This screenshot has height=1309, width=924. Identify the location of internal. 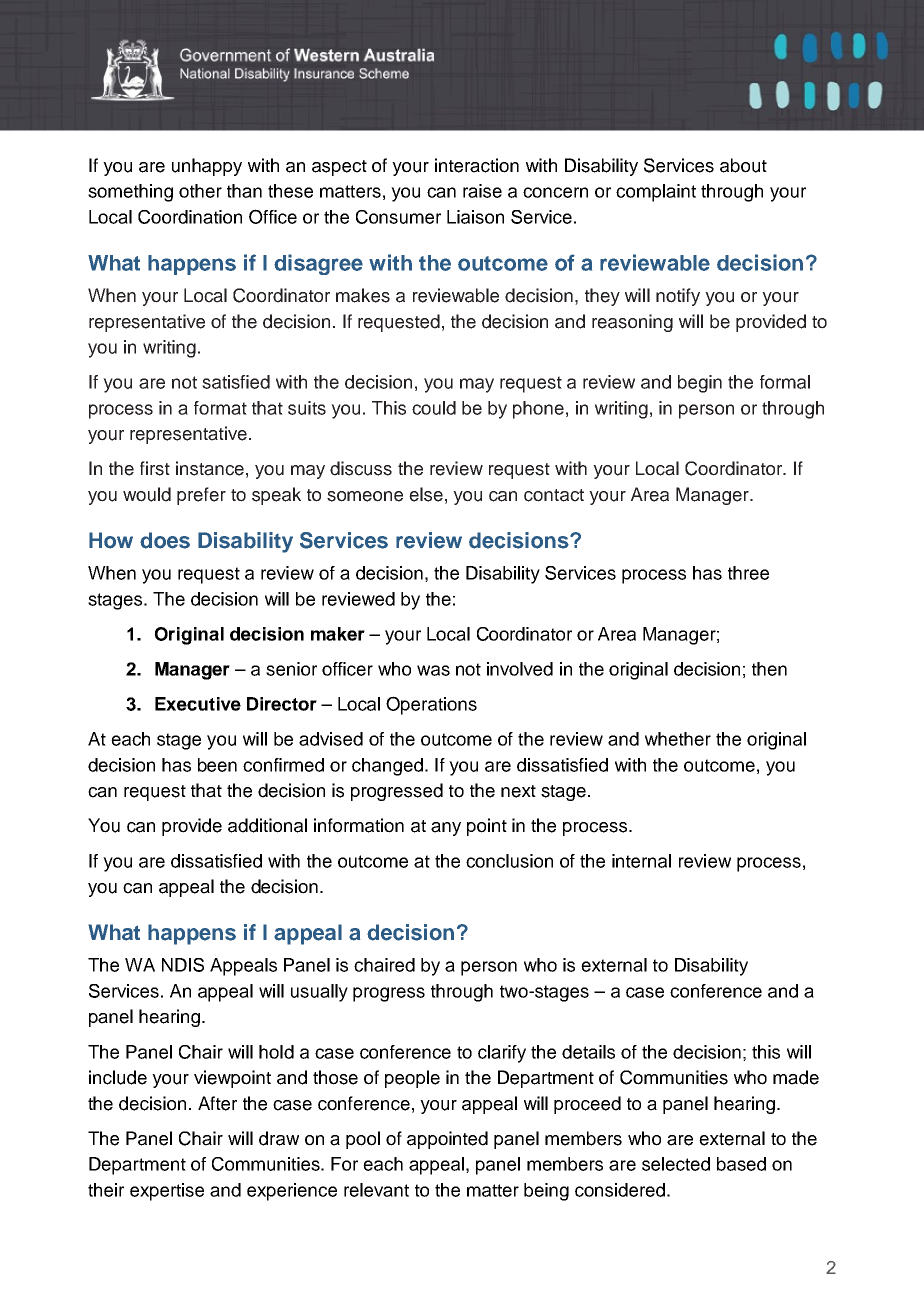
(641, 861).
